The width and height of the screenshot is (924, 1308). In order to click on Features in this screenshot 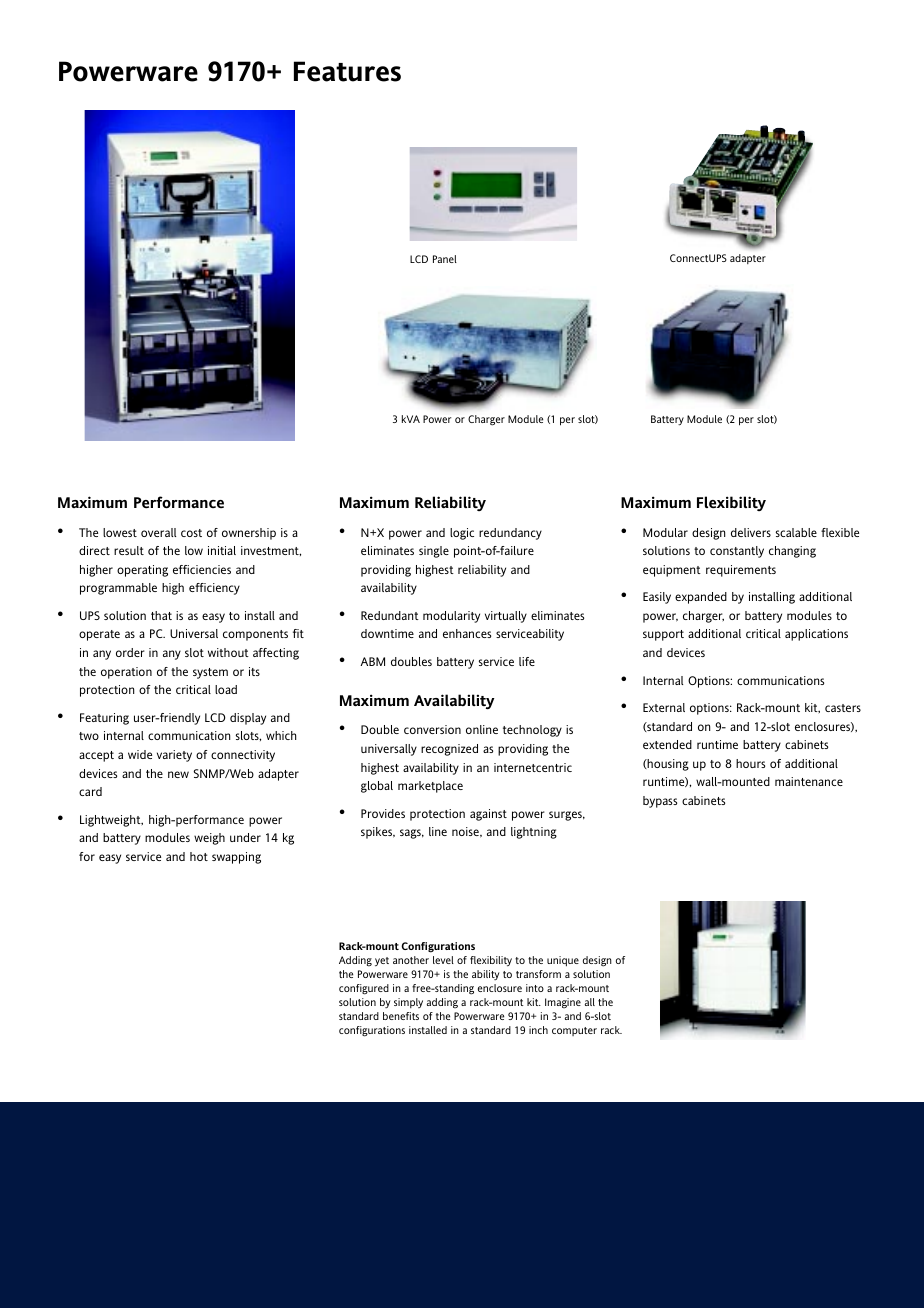, I will do `click(347, 71)`.
